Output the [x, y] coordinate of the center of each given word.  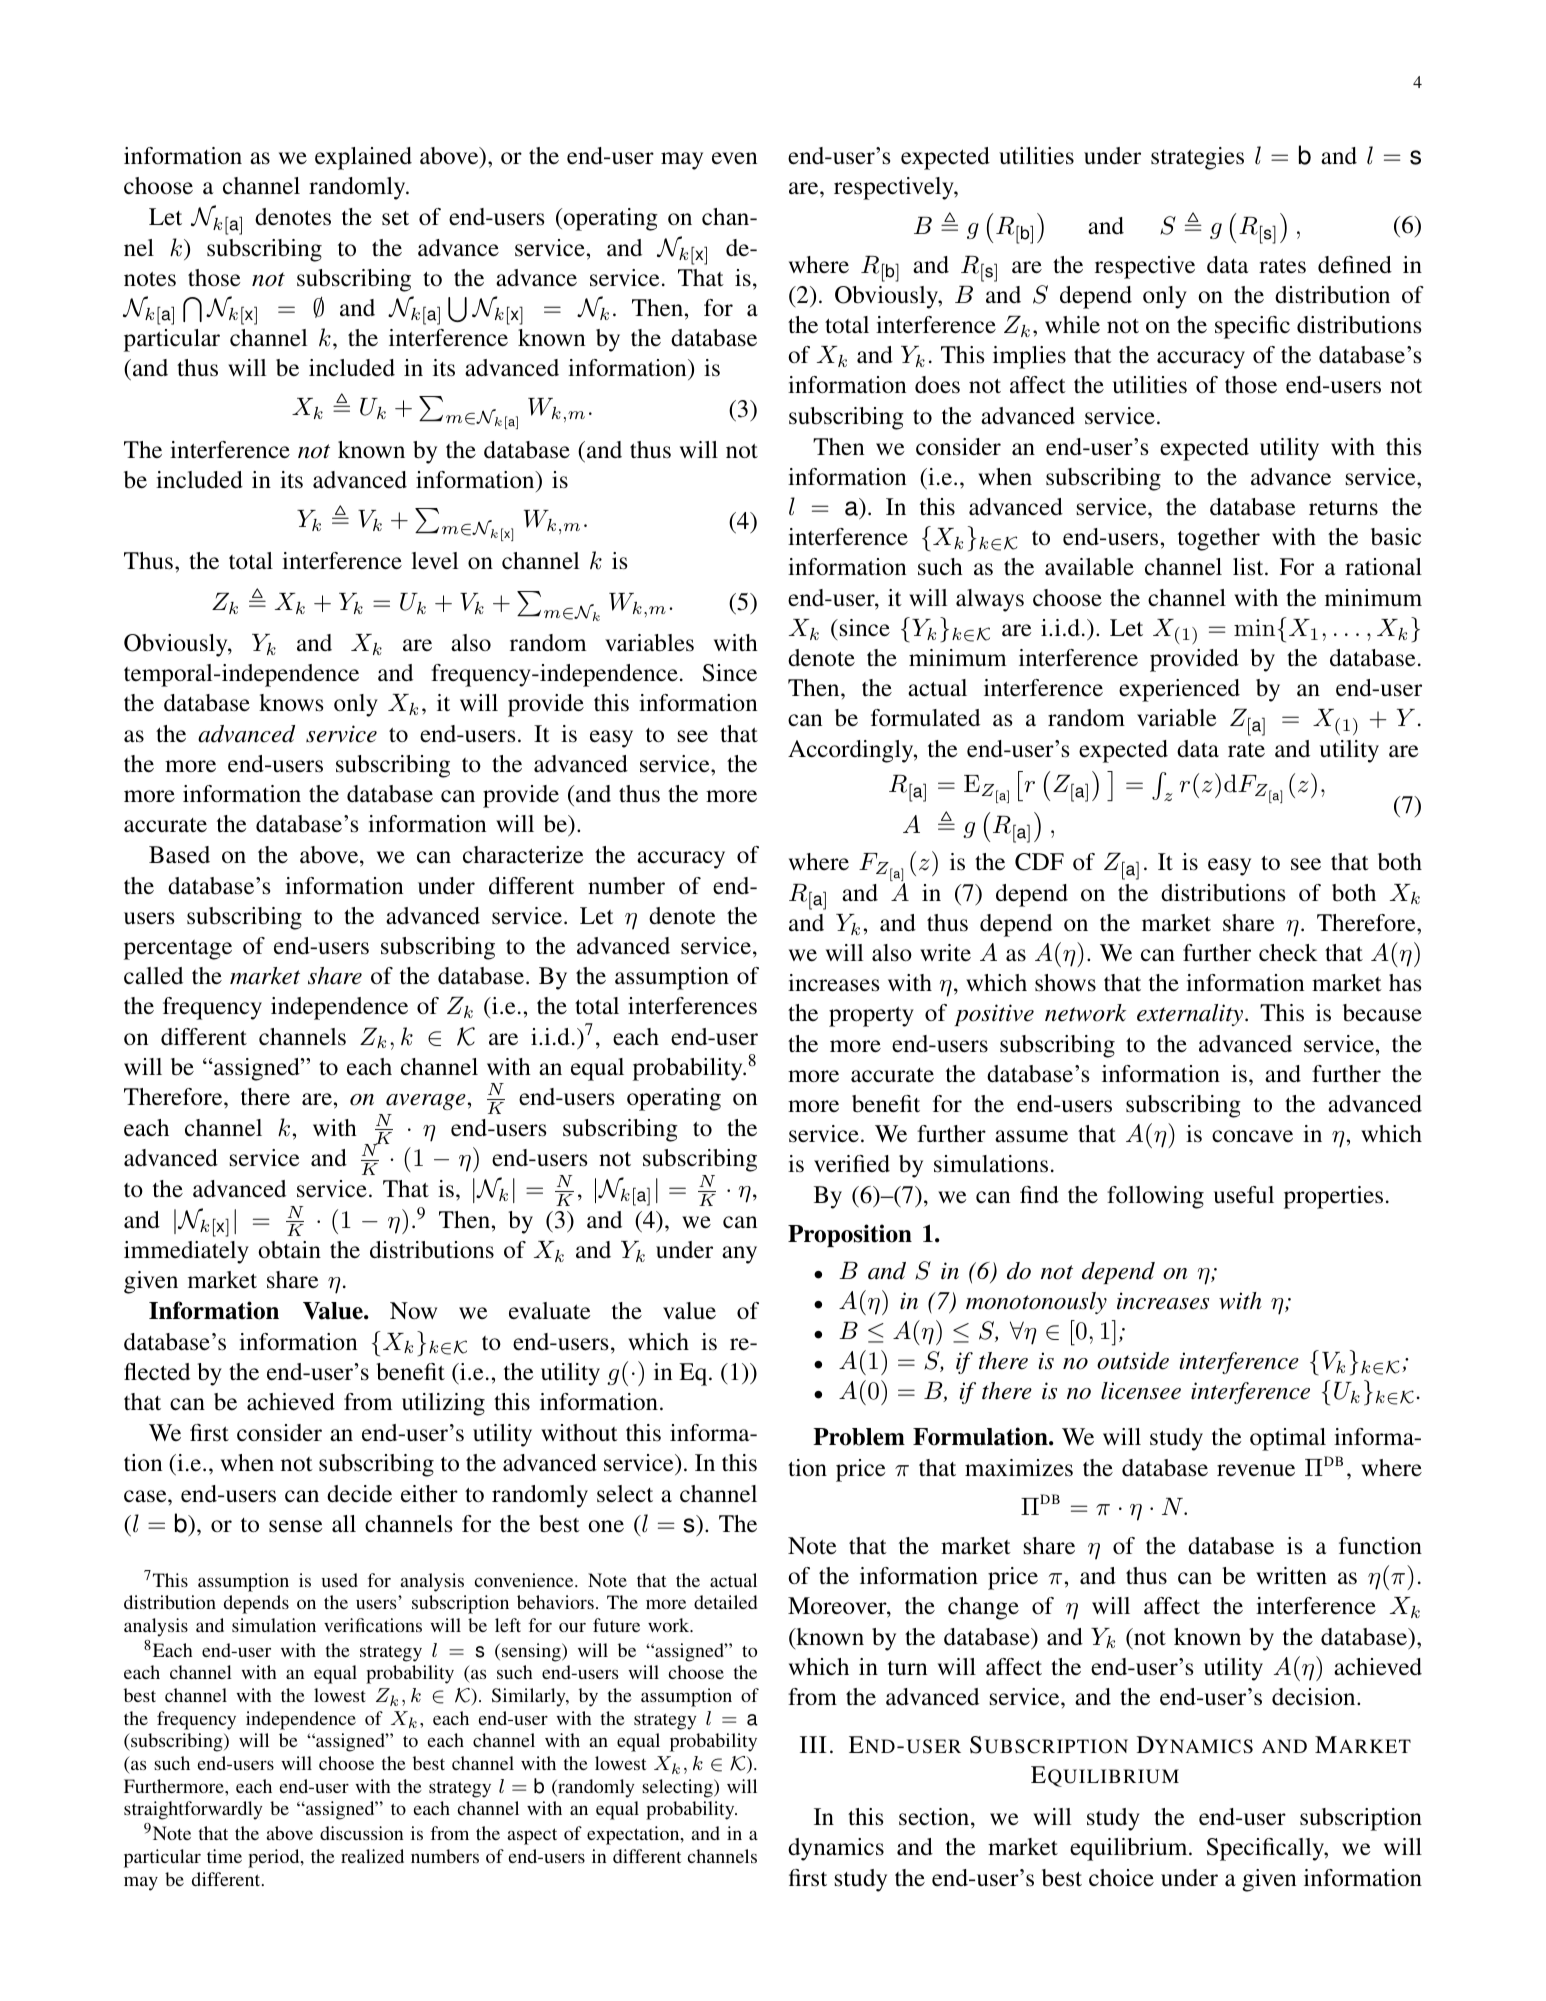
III [813, 1744]
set [395, 218]
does [937, 385]
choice [1121, 1878]
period [275, 1858]
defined [1355, 265]
